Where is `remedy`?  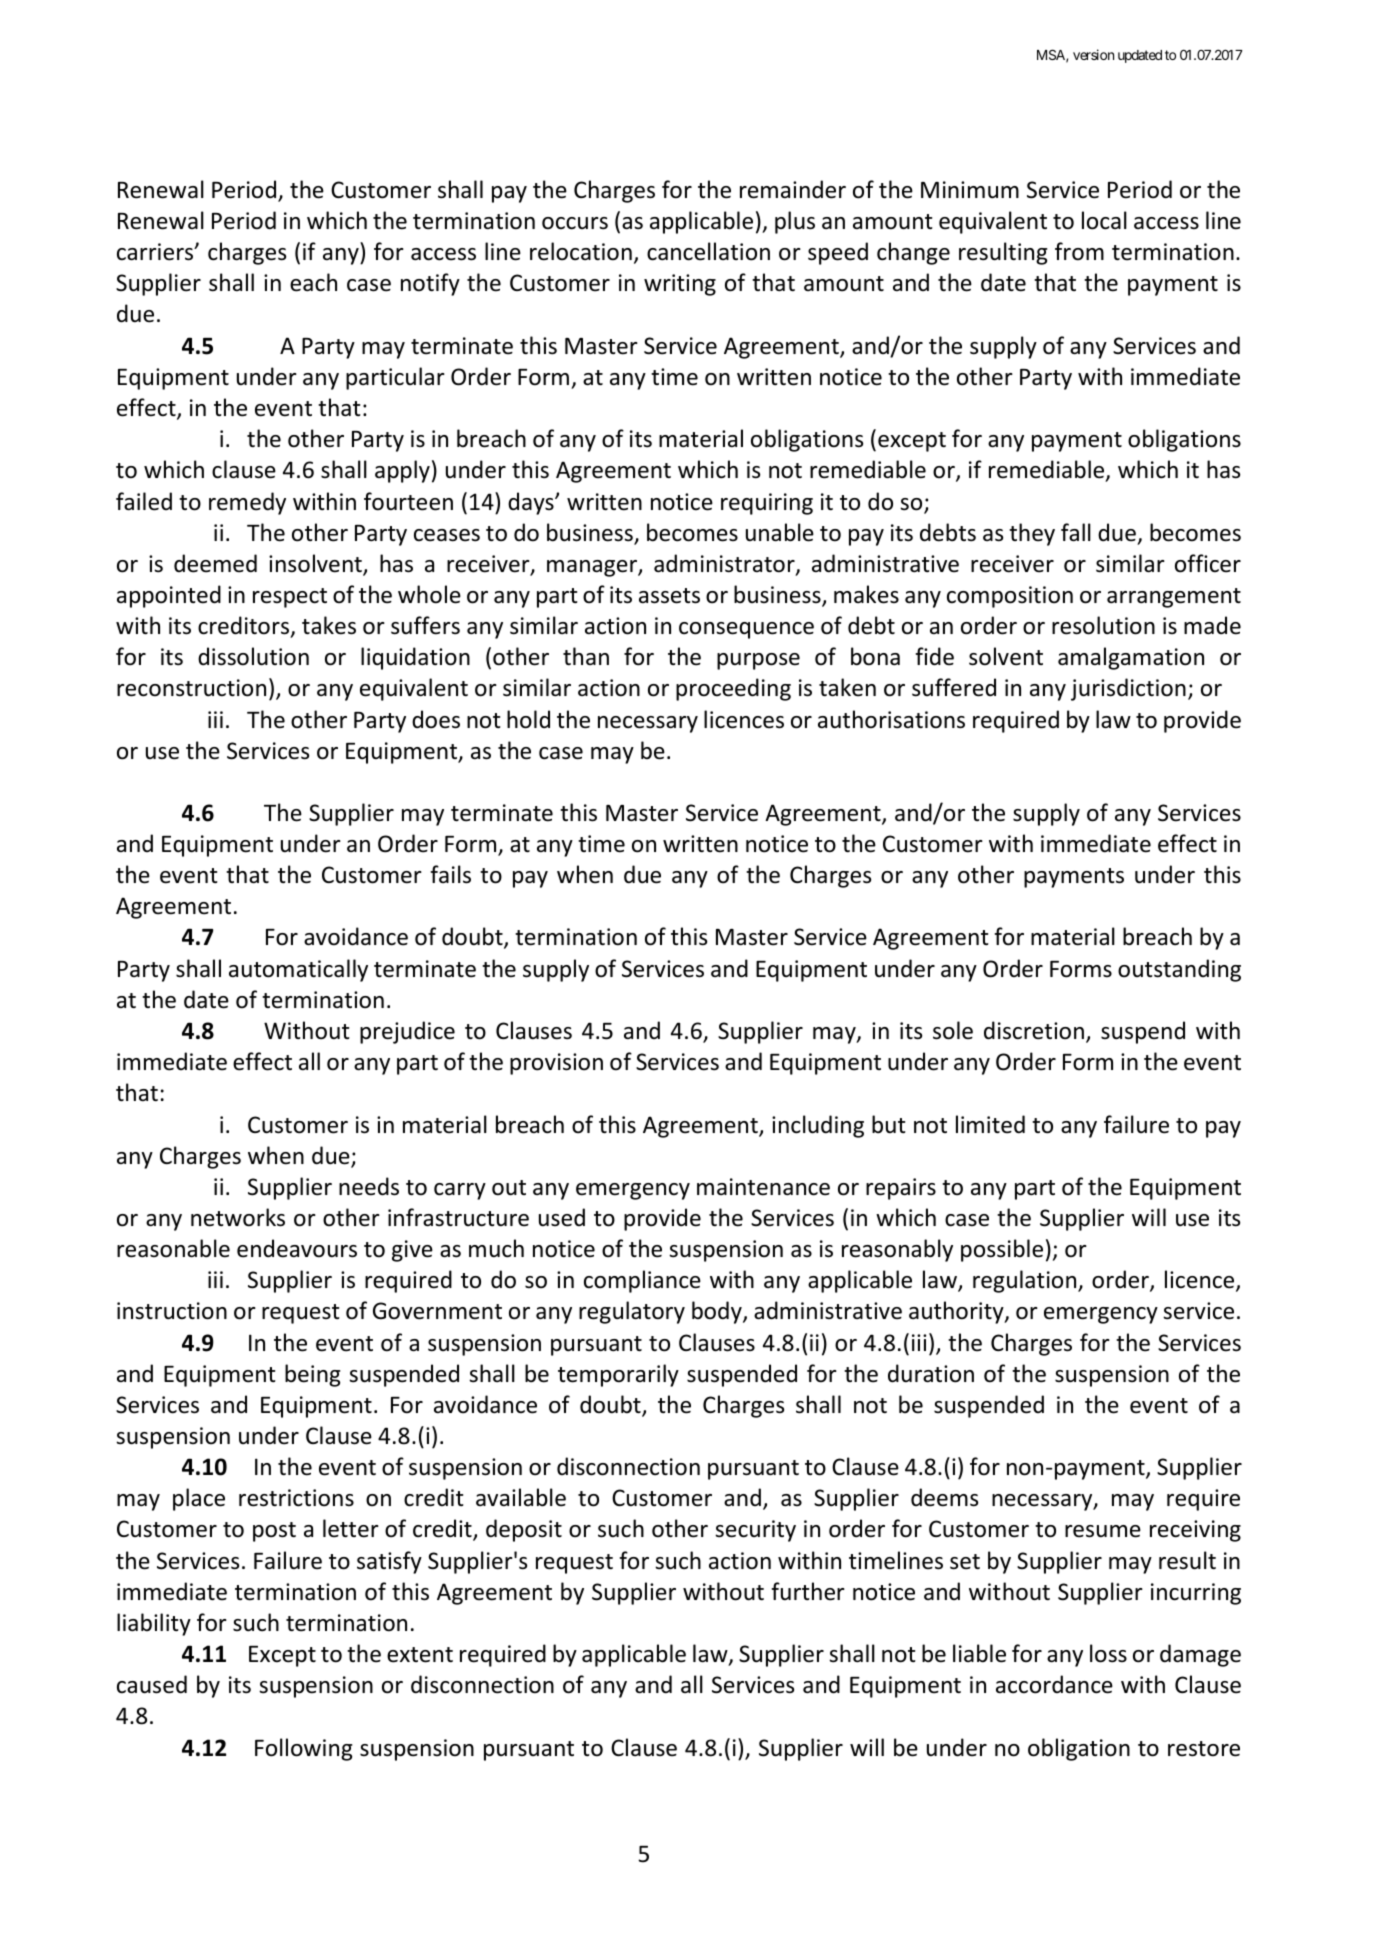
remedy is located at coordinates (247, 503).
